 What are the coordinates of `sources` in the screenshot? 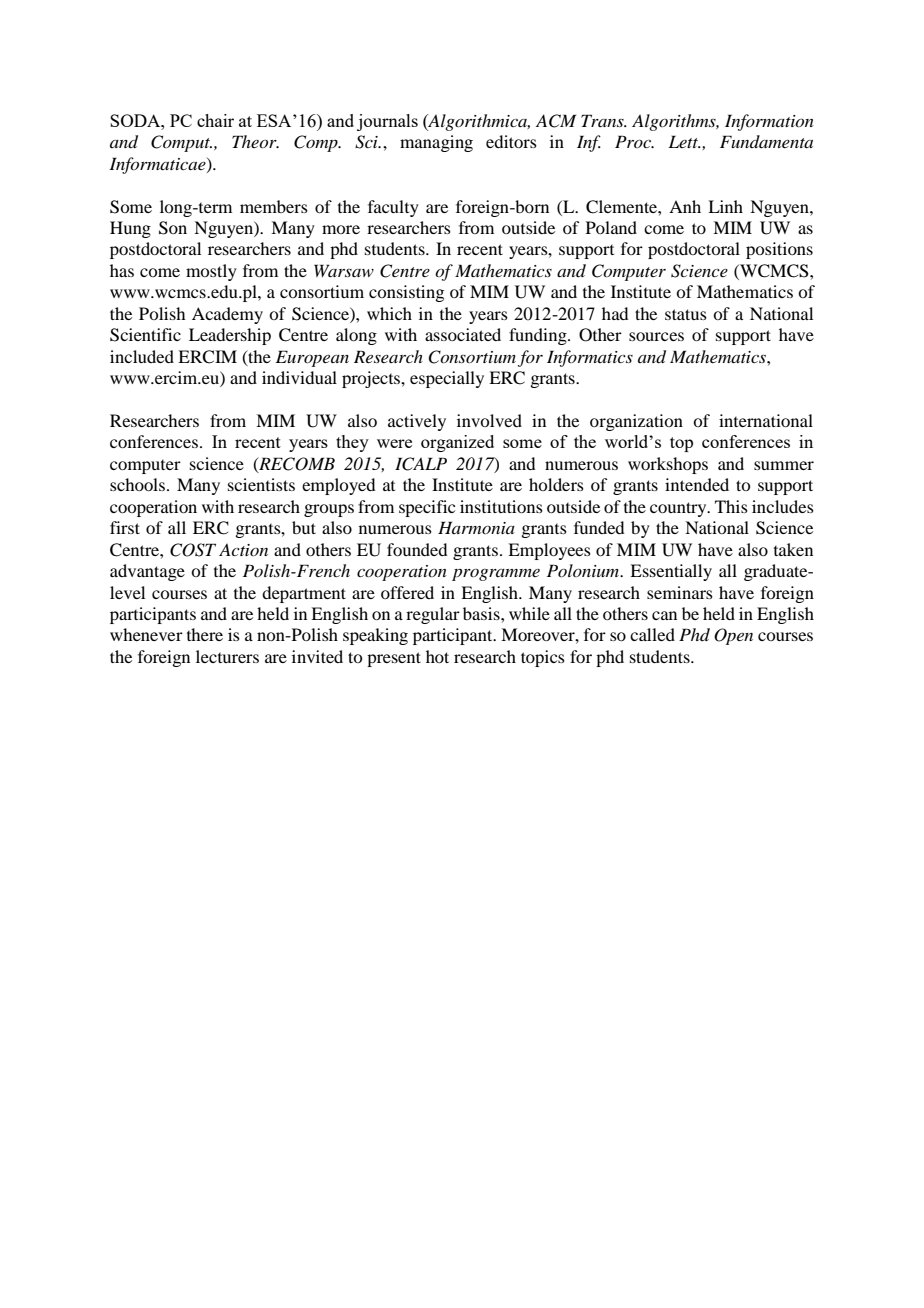 It's located at (656, 336).
